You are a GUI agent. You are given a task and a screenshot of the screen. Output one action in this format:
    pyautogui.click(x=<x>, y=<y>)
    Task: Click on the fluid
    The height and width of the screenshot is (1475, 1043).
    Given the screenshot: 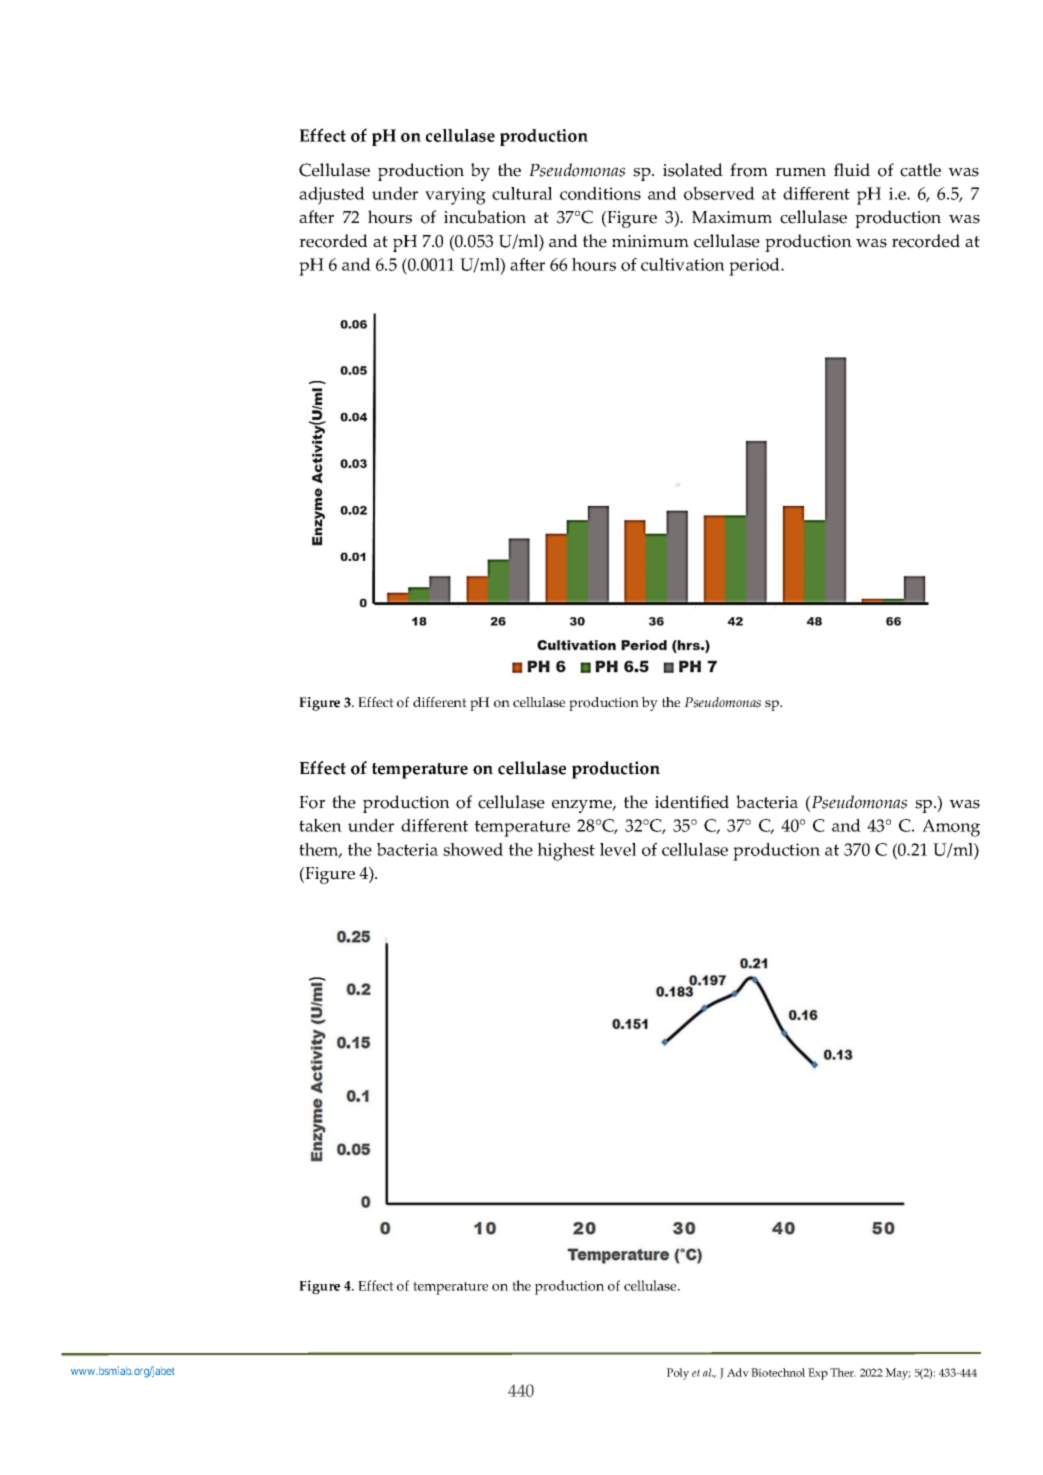 What is the action you would take?
    pyautogui.click(x=852, y=170)
